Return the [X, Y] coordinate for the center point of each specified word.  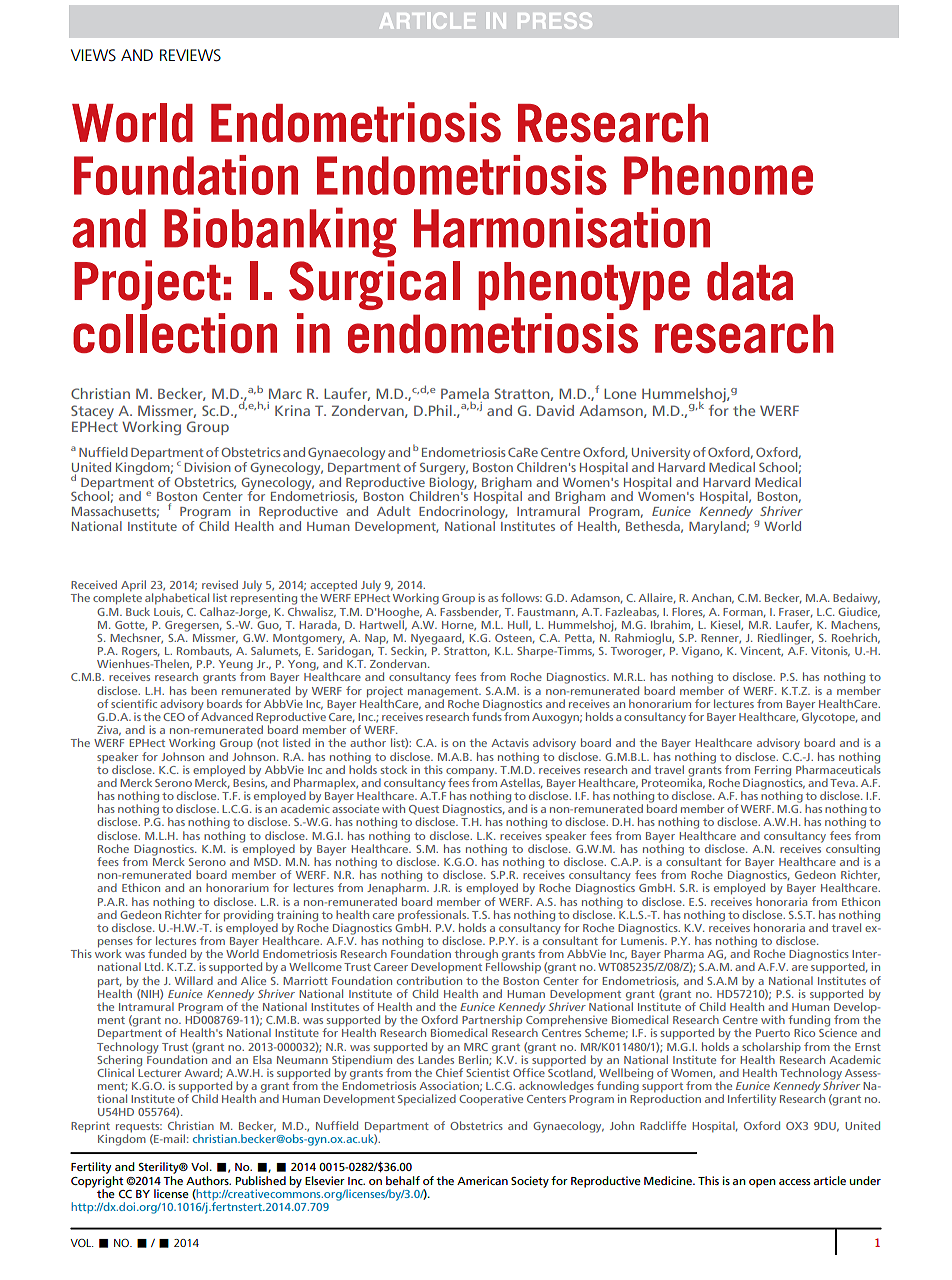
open [762, 1183]
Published [261, 1180]
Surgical [374, 285]
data [750, 281]
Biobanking [280, 232]
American [482, 1180]
